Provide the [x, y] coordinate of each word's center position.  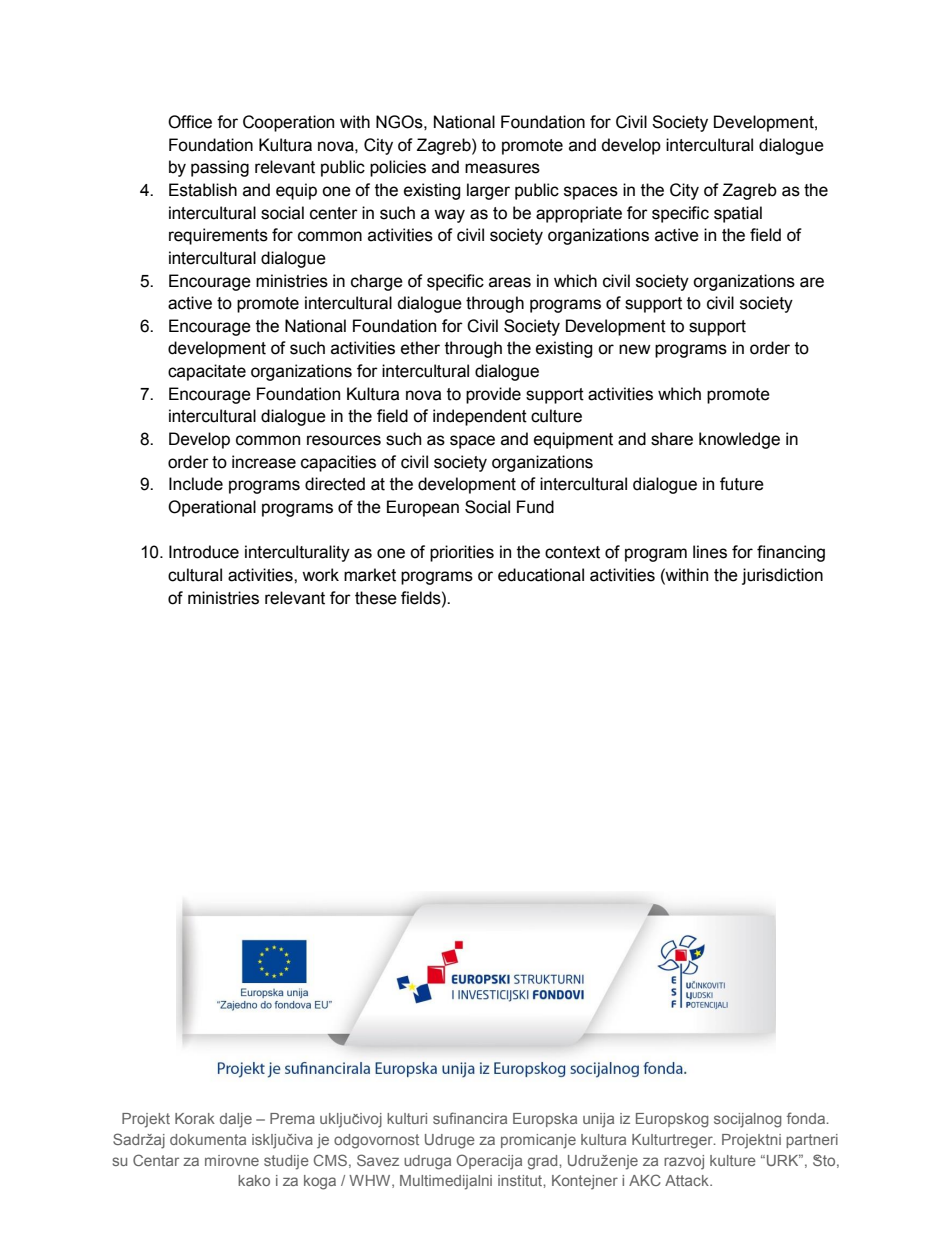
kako [254, 1180]
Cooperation [288, 123]
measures [502, 168]
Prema [292, 1118]
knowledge [739, 440]
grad [544, 1162]
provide [493, 395]
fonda [807, 1118]
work [320, 575]
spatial [738, 214]
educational [541, 575]
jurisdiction [782, 576]
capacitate [207, 372]
